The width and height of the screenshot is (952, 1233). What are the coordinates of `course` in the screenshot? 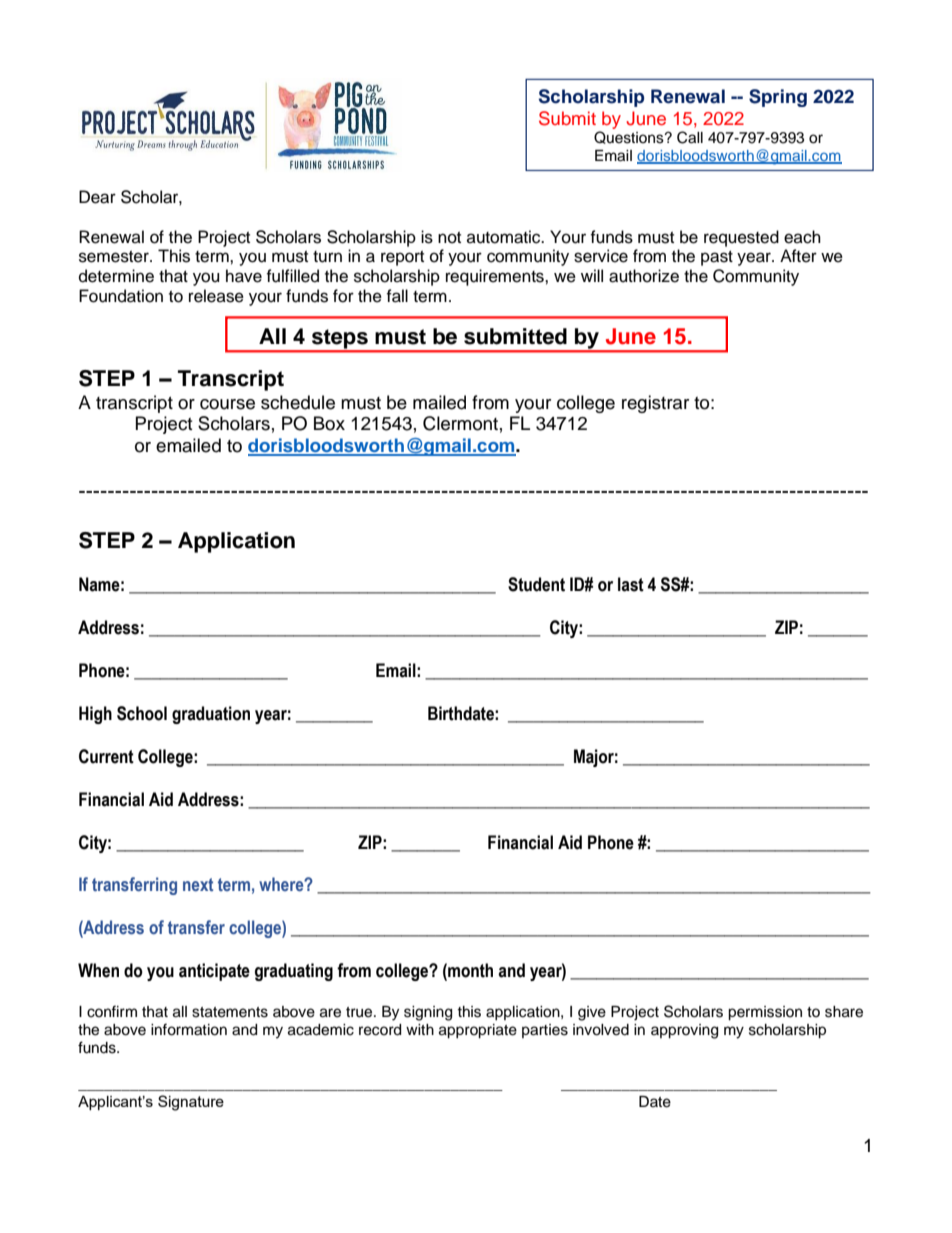 It's located at (227, 404).
